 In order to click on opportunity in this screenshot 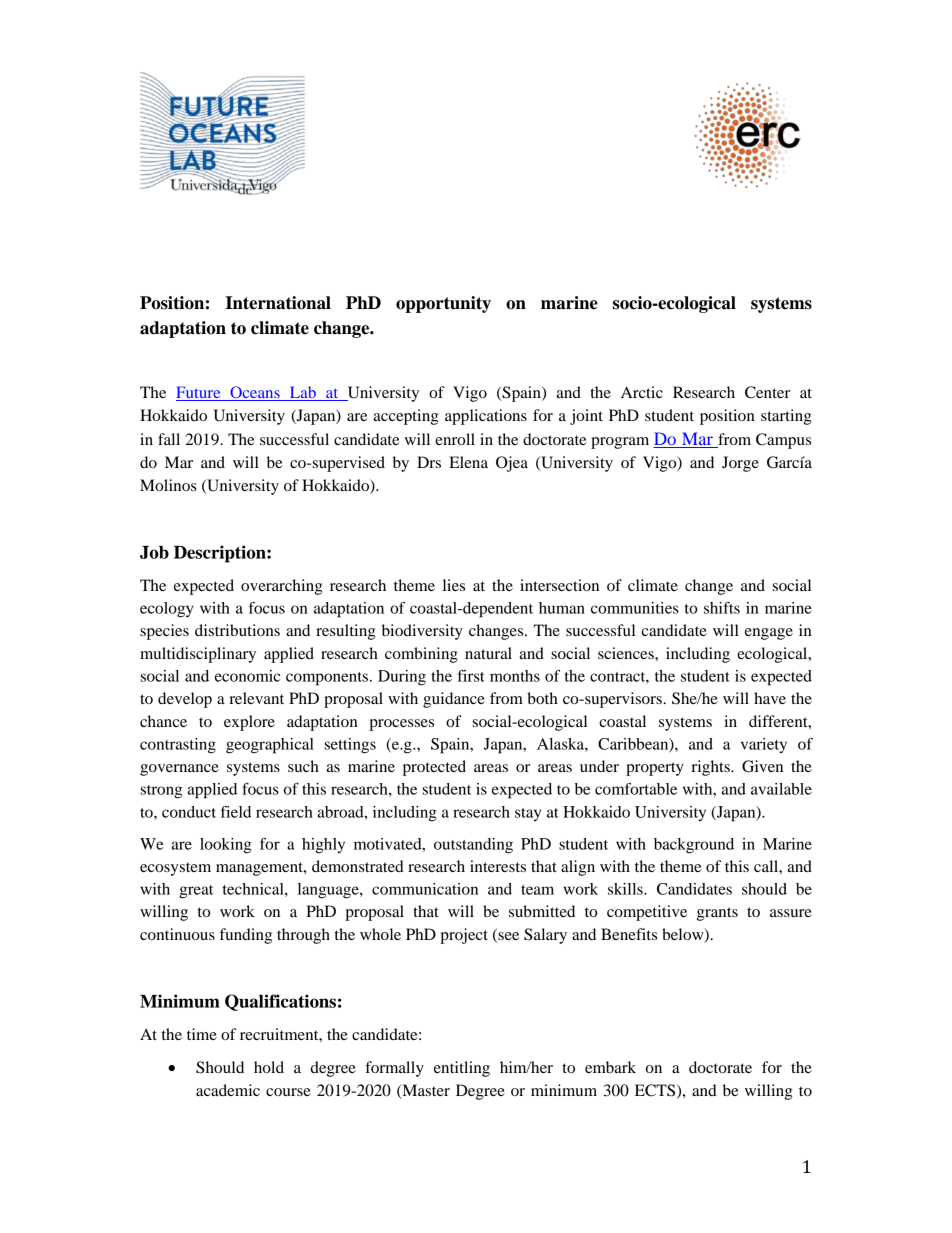, I will do `click(443, 304)`.
